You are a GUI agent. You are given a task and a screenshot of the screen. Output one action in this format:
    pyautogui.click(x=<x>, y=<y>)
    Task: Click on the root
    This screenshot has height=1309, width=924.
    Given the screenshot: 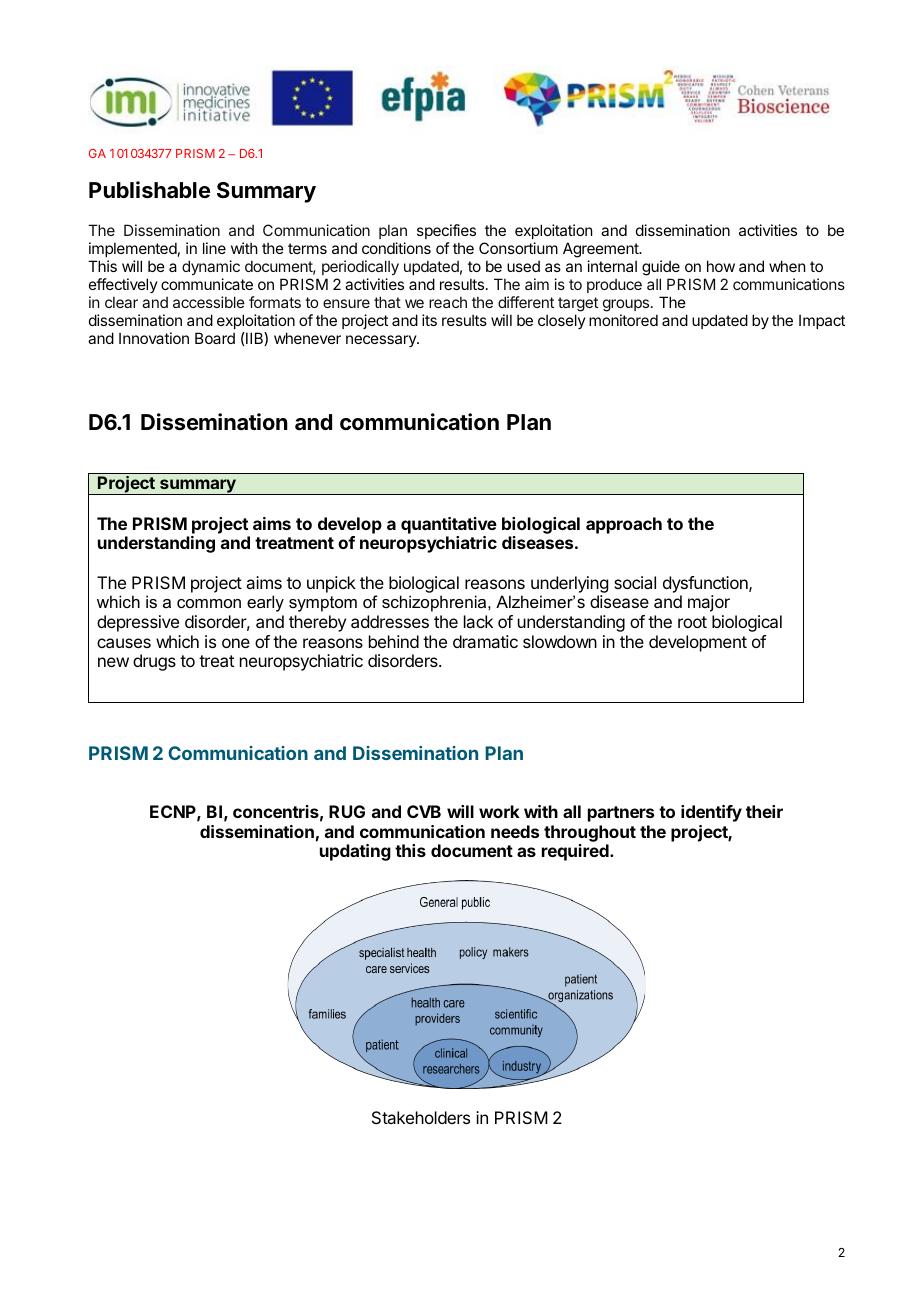 What is the action you would take?
    pyautogui.click(x=692, y=622)
